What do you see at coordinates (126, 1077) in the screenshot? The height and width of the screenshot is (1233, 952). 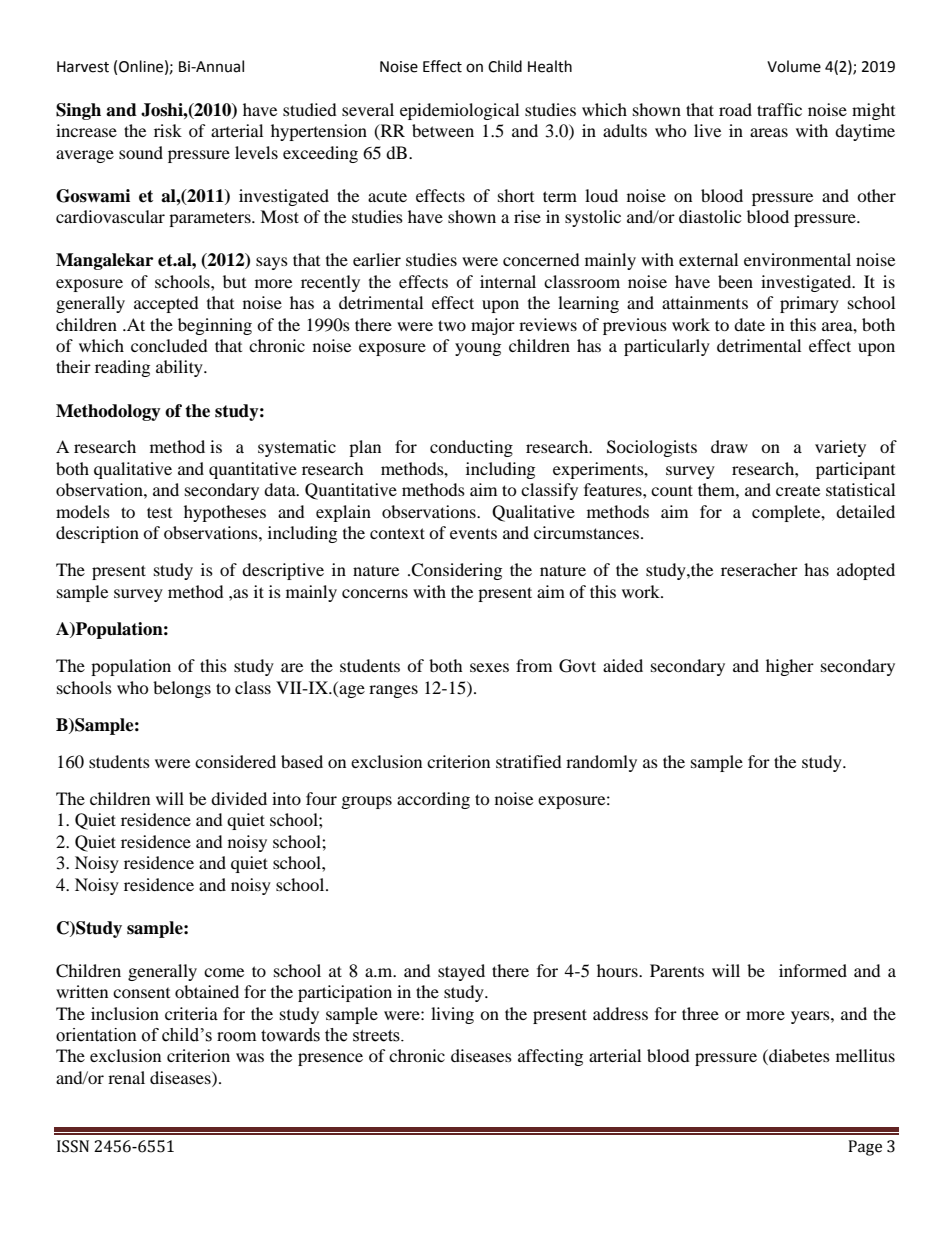 I see `renal` at bounding box center [126, 1077].
